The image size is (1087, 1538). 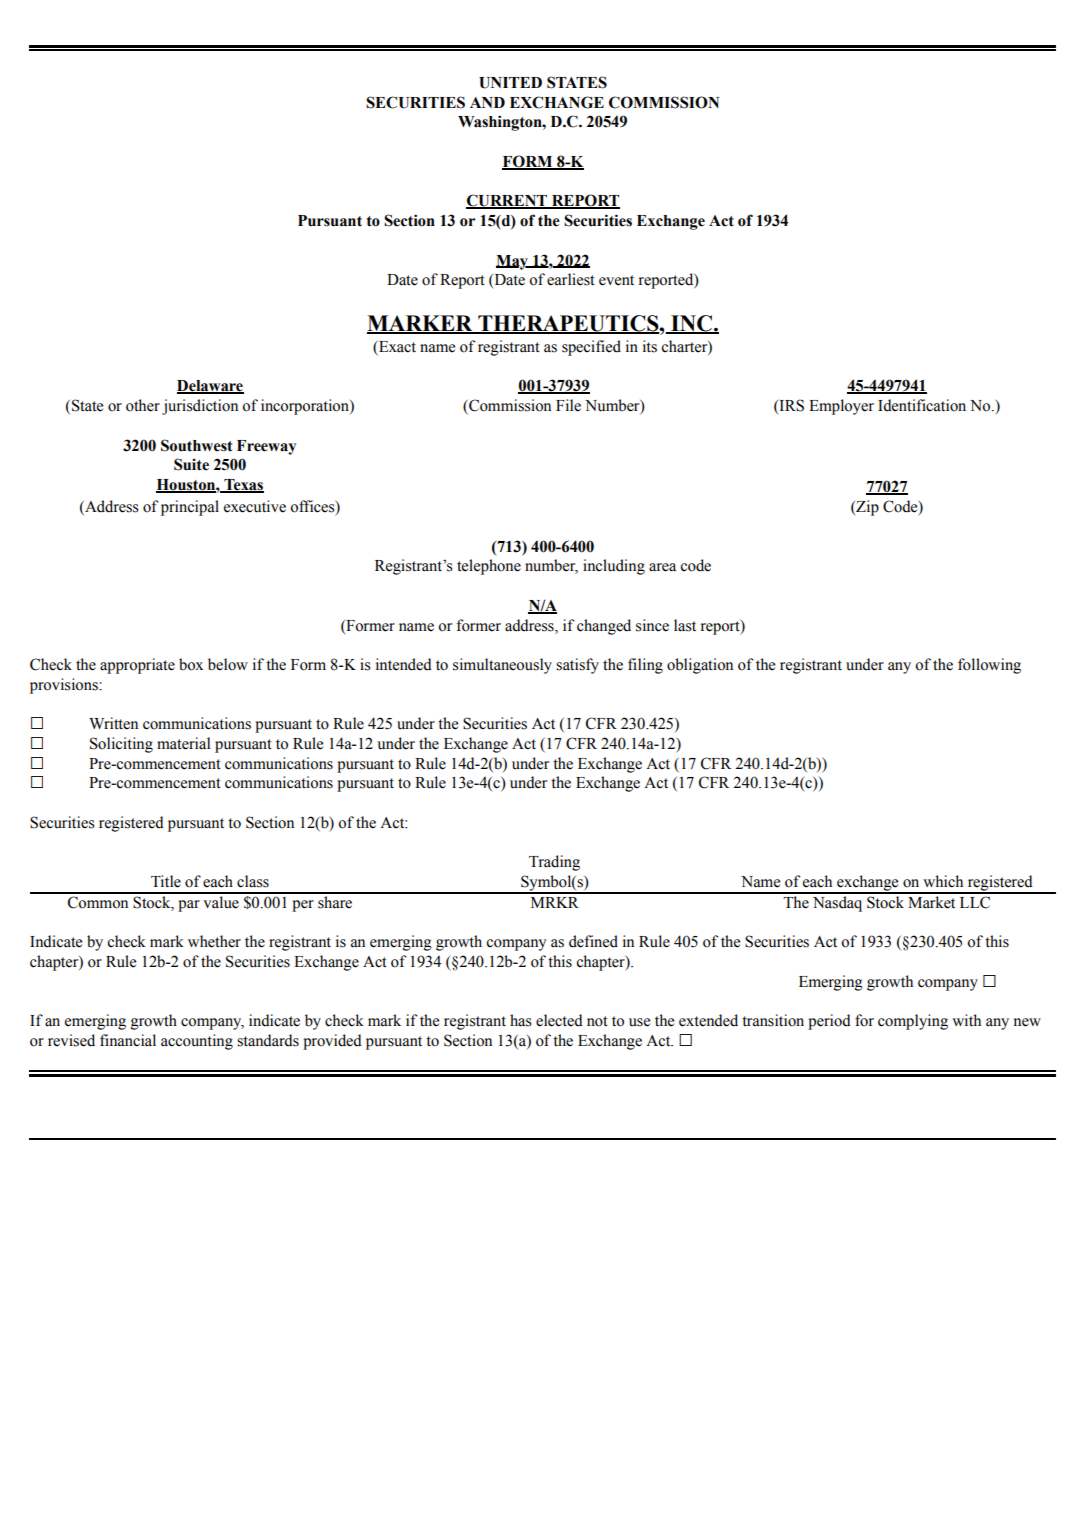 What do you see at coordinates (197, 1042) in the screenshot?
I see `accounting` at bounding box center [197, 1042].
